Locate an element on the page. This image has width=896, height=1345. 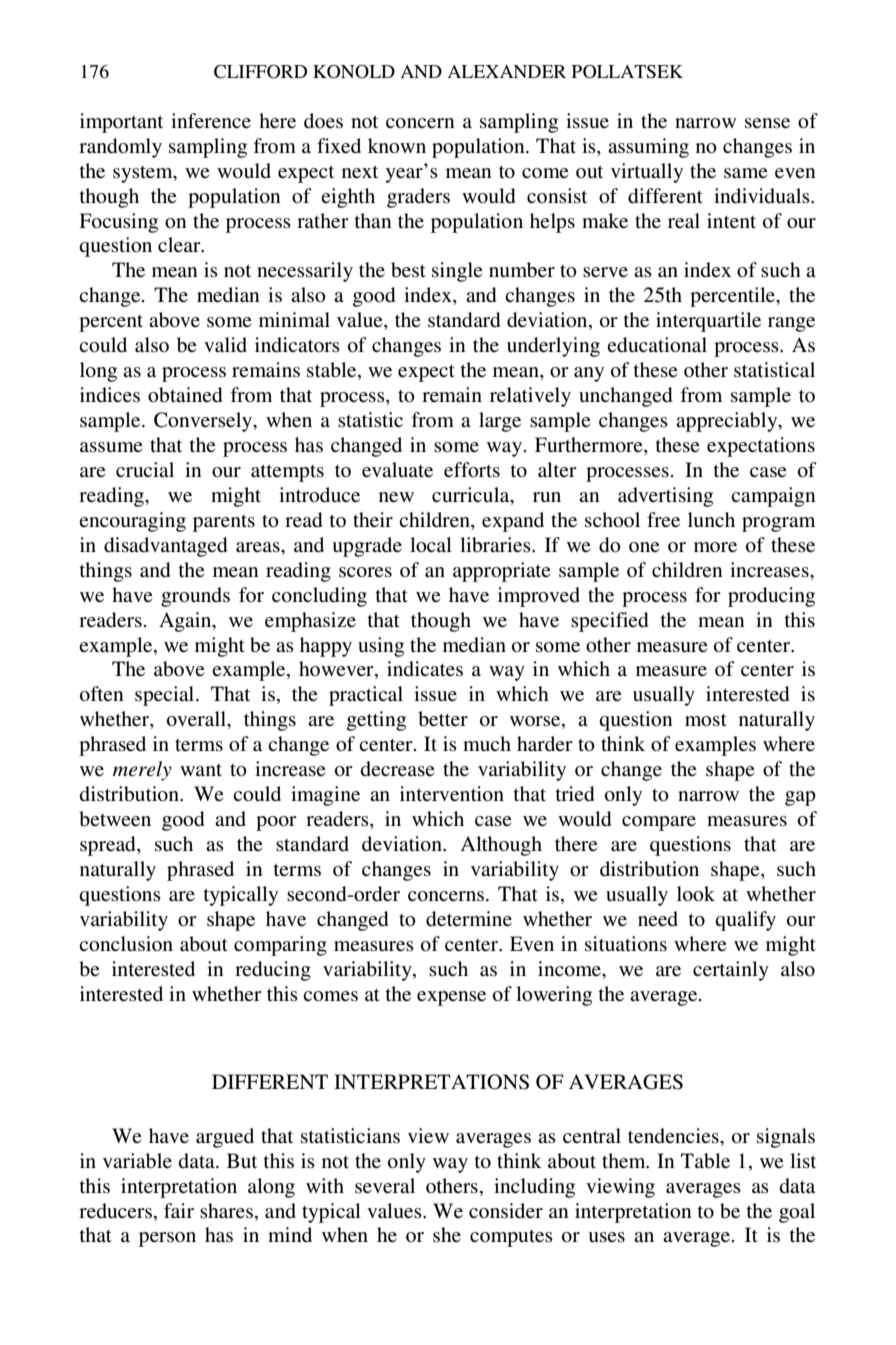
she is located at coordinates (447, 1235).
